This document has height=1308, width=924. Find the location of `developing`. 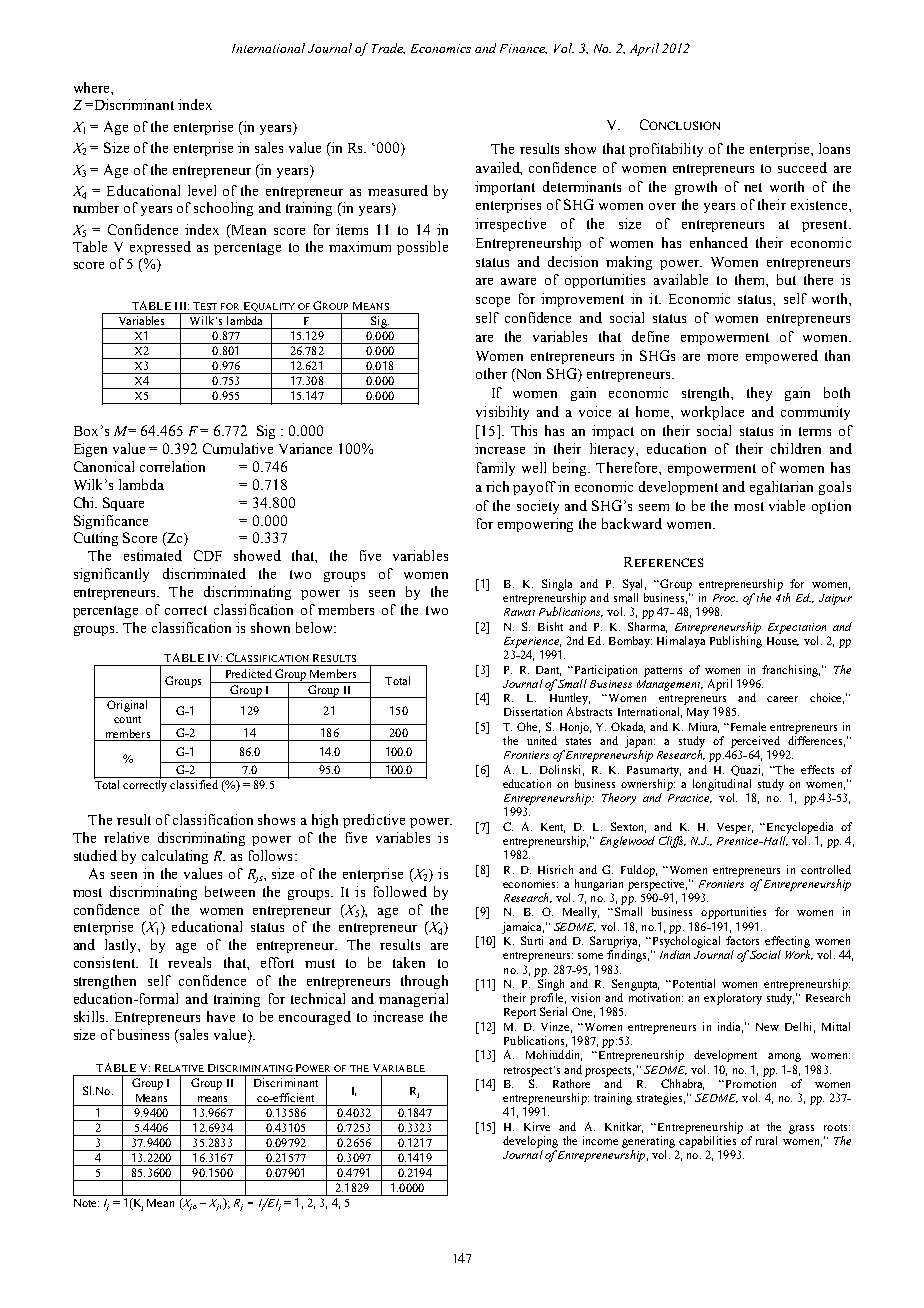

developing is located at coordinates (530, 1142).
